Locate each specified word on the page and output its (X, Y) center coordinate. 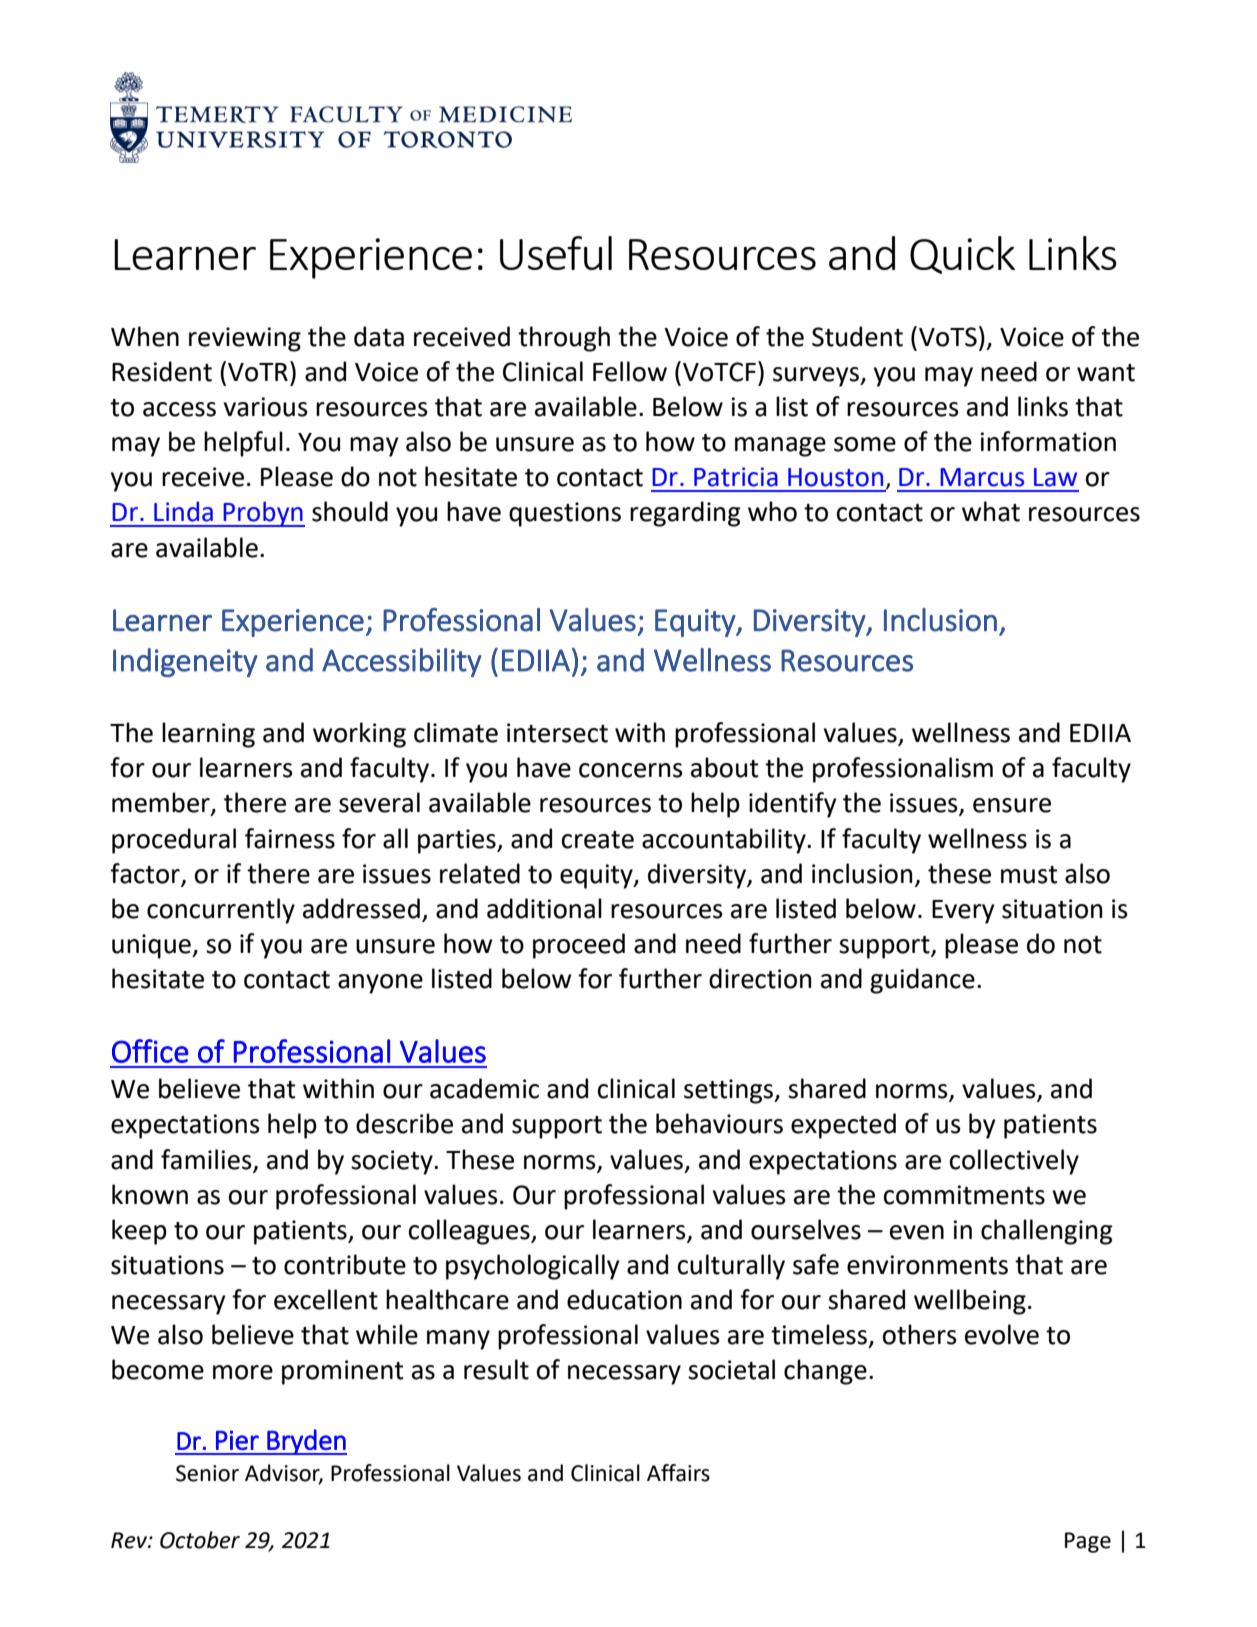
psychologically (533, 1267)
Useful (556, 253)
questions (565, 514)
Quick (962, 255)
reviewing (245, 339)
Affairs (678, 1473)
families (206, 1159)
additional (544, 908)
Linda (183, 511)
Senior (207, 1473)
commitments (964, 1195)
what (991, 511)
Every (963, 912)
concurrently (221, 911)
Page (1088, 1542)
